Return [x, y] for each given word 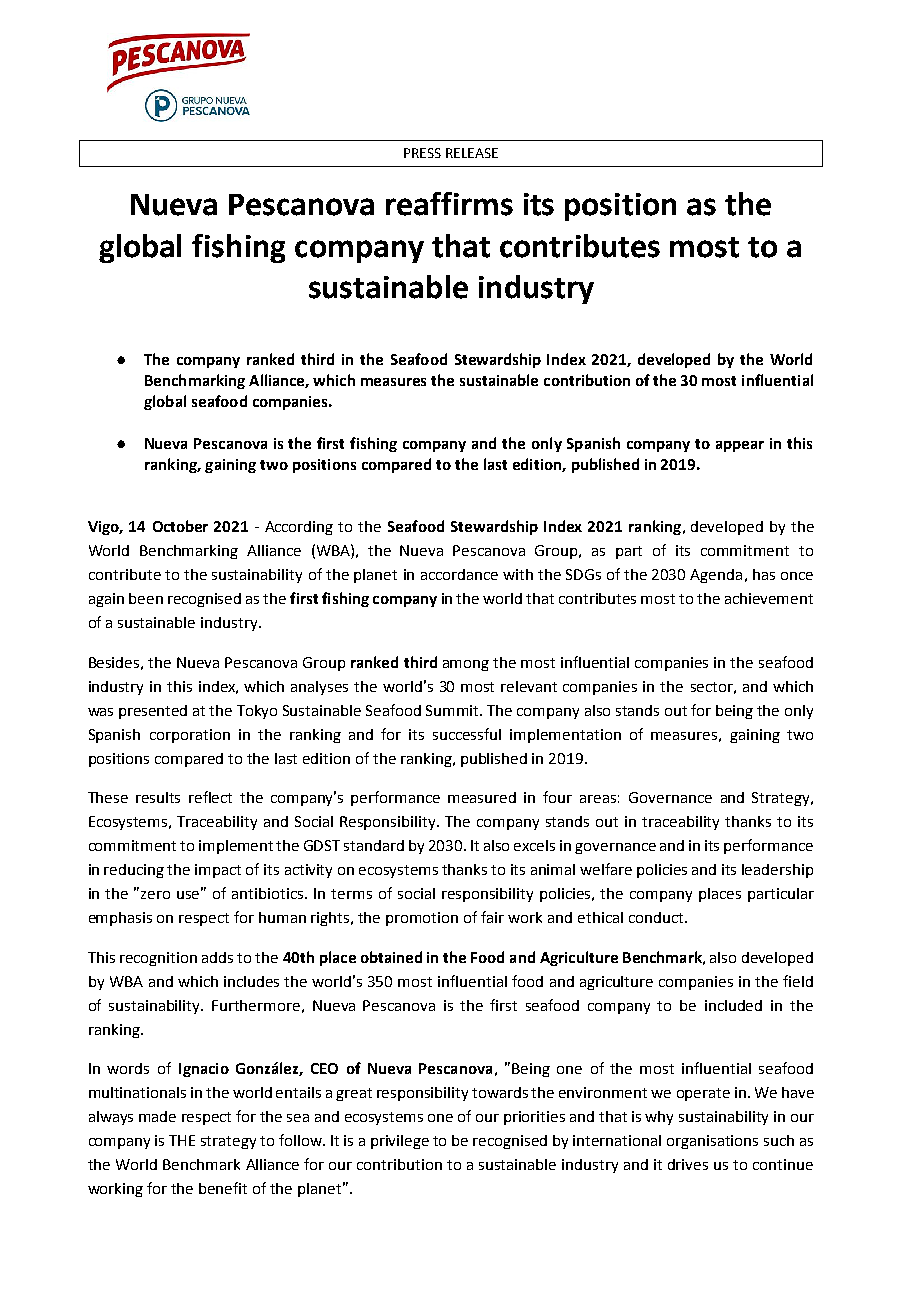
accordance [459, 574]
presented [153, 712]
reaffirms [449, 204]
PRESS [422, 153]
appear [740, 446]
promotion [422, 919]
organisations [712, 1142]
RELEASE [472, 153]
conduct [657, 917]
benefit [223, 1188]
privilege [400, 1142]
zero [155, 895]
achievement [769, 598]
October [180, 526]
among [466, 665]
